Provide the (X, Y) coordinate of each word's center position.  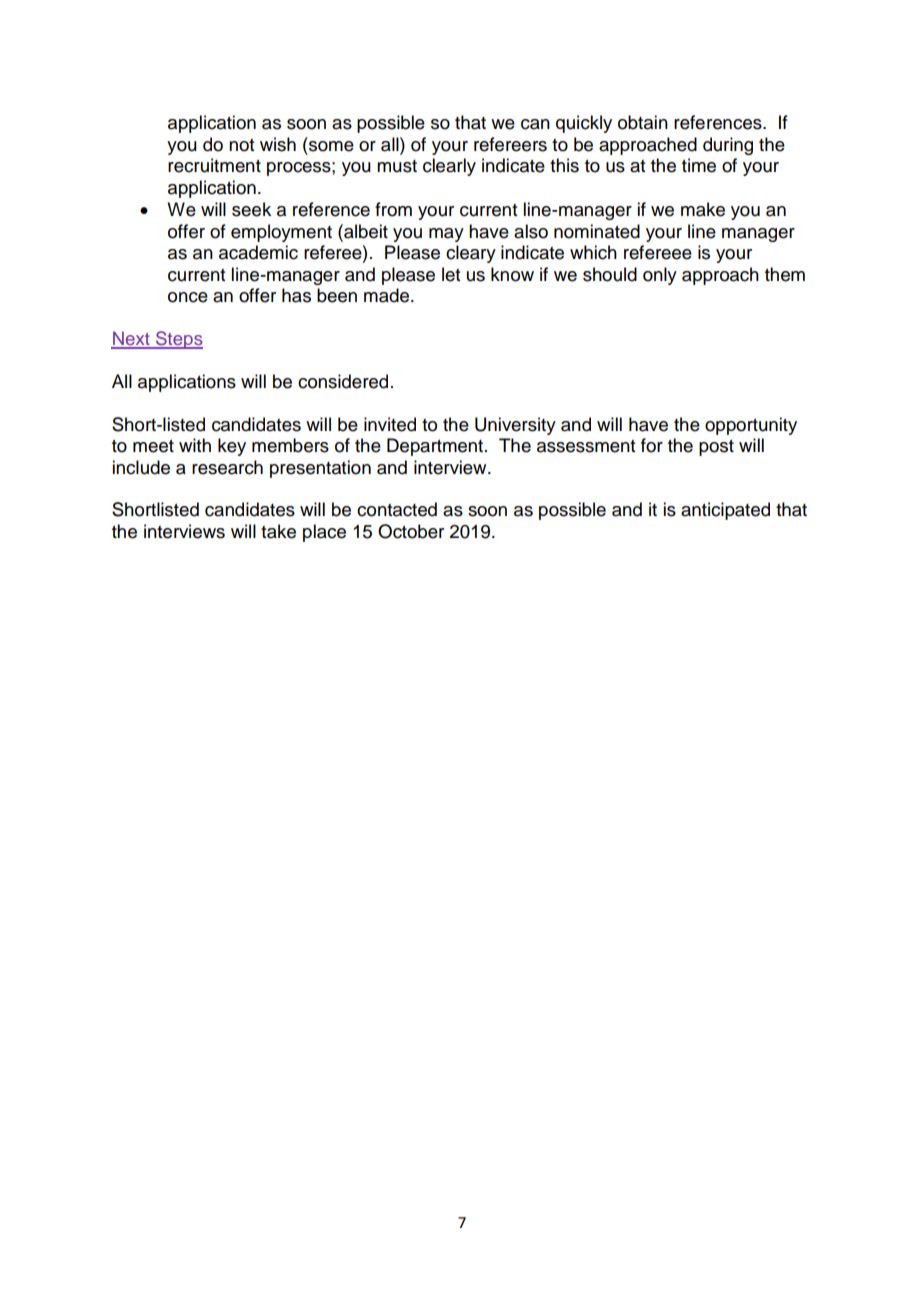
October (411, 531)
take (278, 531)
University (515, 426)
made (388, 295)
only (660, 276)
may (446, 235)
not (241, 145)
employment (281, 233)
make (703, 209)
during (728, 146)
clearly (449, 167)
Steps (178, 340)
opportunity (751, 426)
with (195, 445)
